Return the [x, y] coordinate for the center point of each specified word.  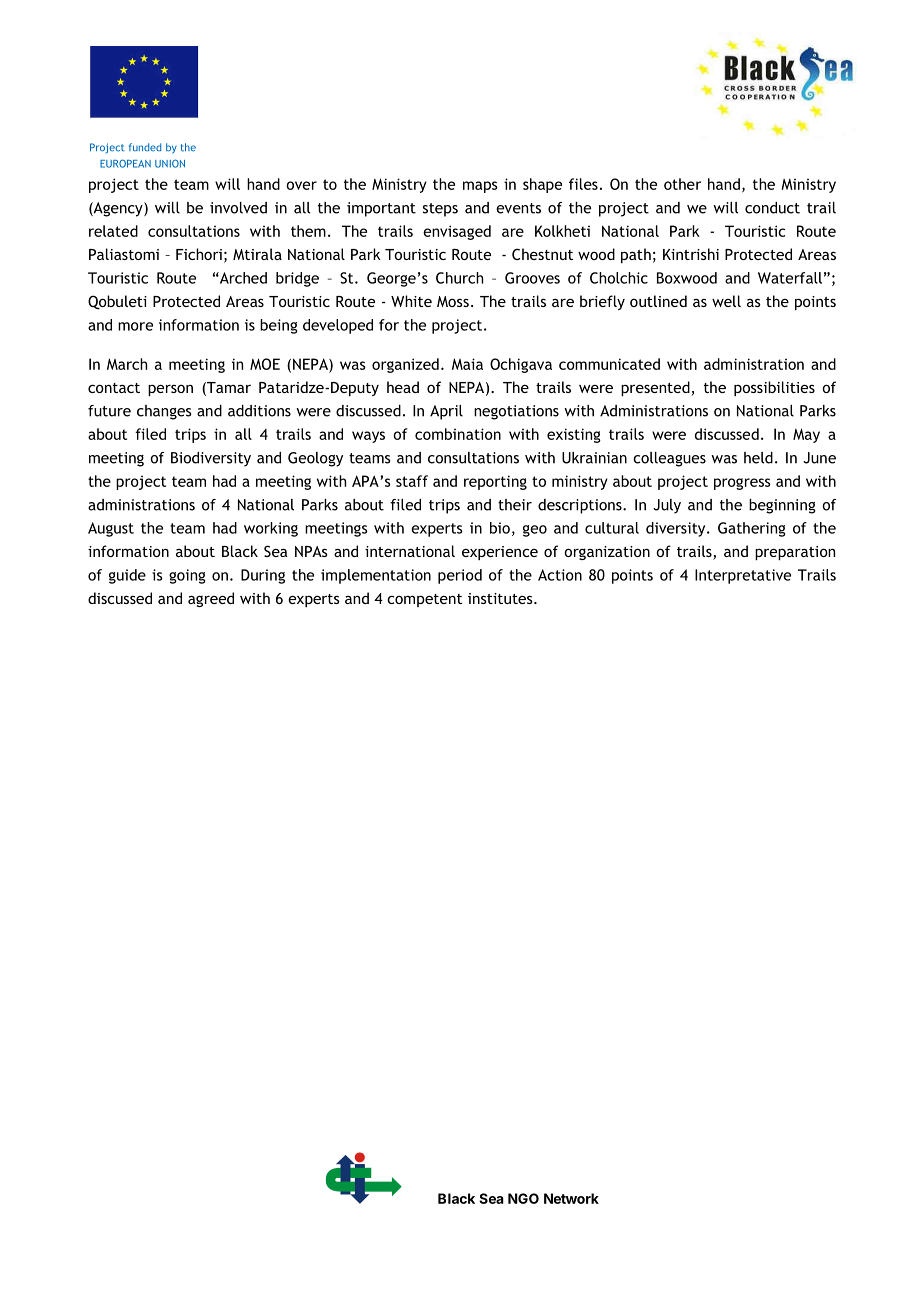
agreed [211, 599]
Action [560, 575]
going [187, 576]
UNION [170, 163]
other [682, 184]
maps [480, 187]
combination [458, 434]
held [758, 458]
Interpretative [743, 576]
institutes [501, 598]
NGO [523, 1198]
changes [164, 412]
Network [571, 1198]
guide [127, 576]
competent [424, 600]
